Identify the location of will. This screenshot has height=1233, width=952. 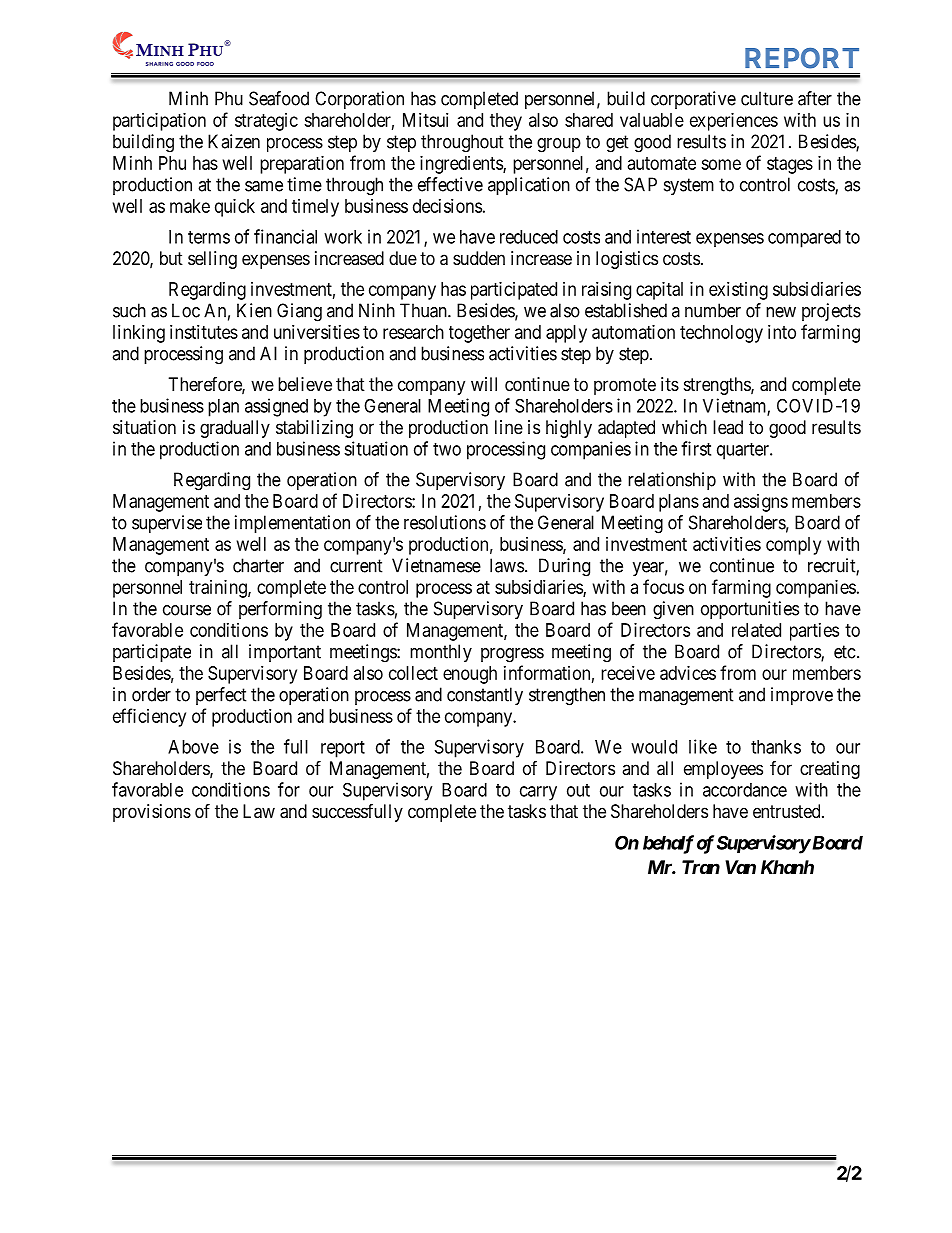
(484, 384).
